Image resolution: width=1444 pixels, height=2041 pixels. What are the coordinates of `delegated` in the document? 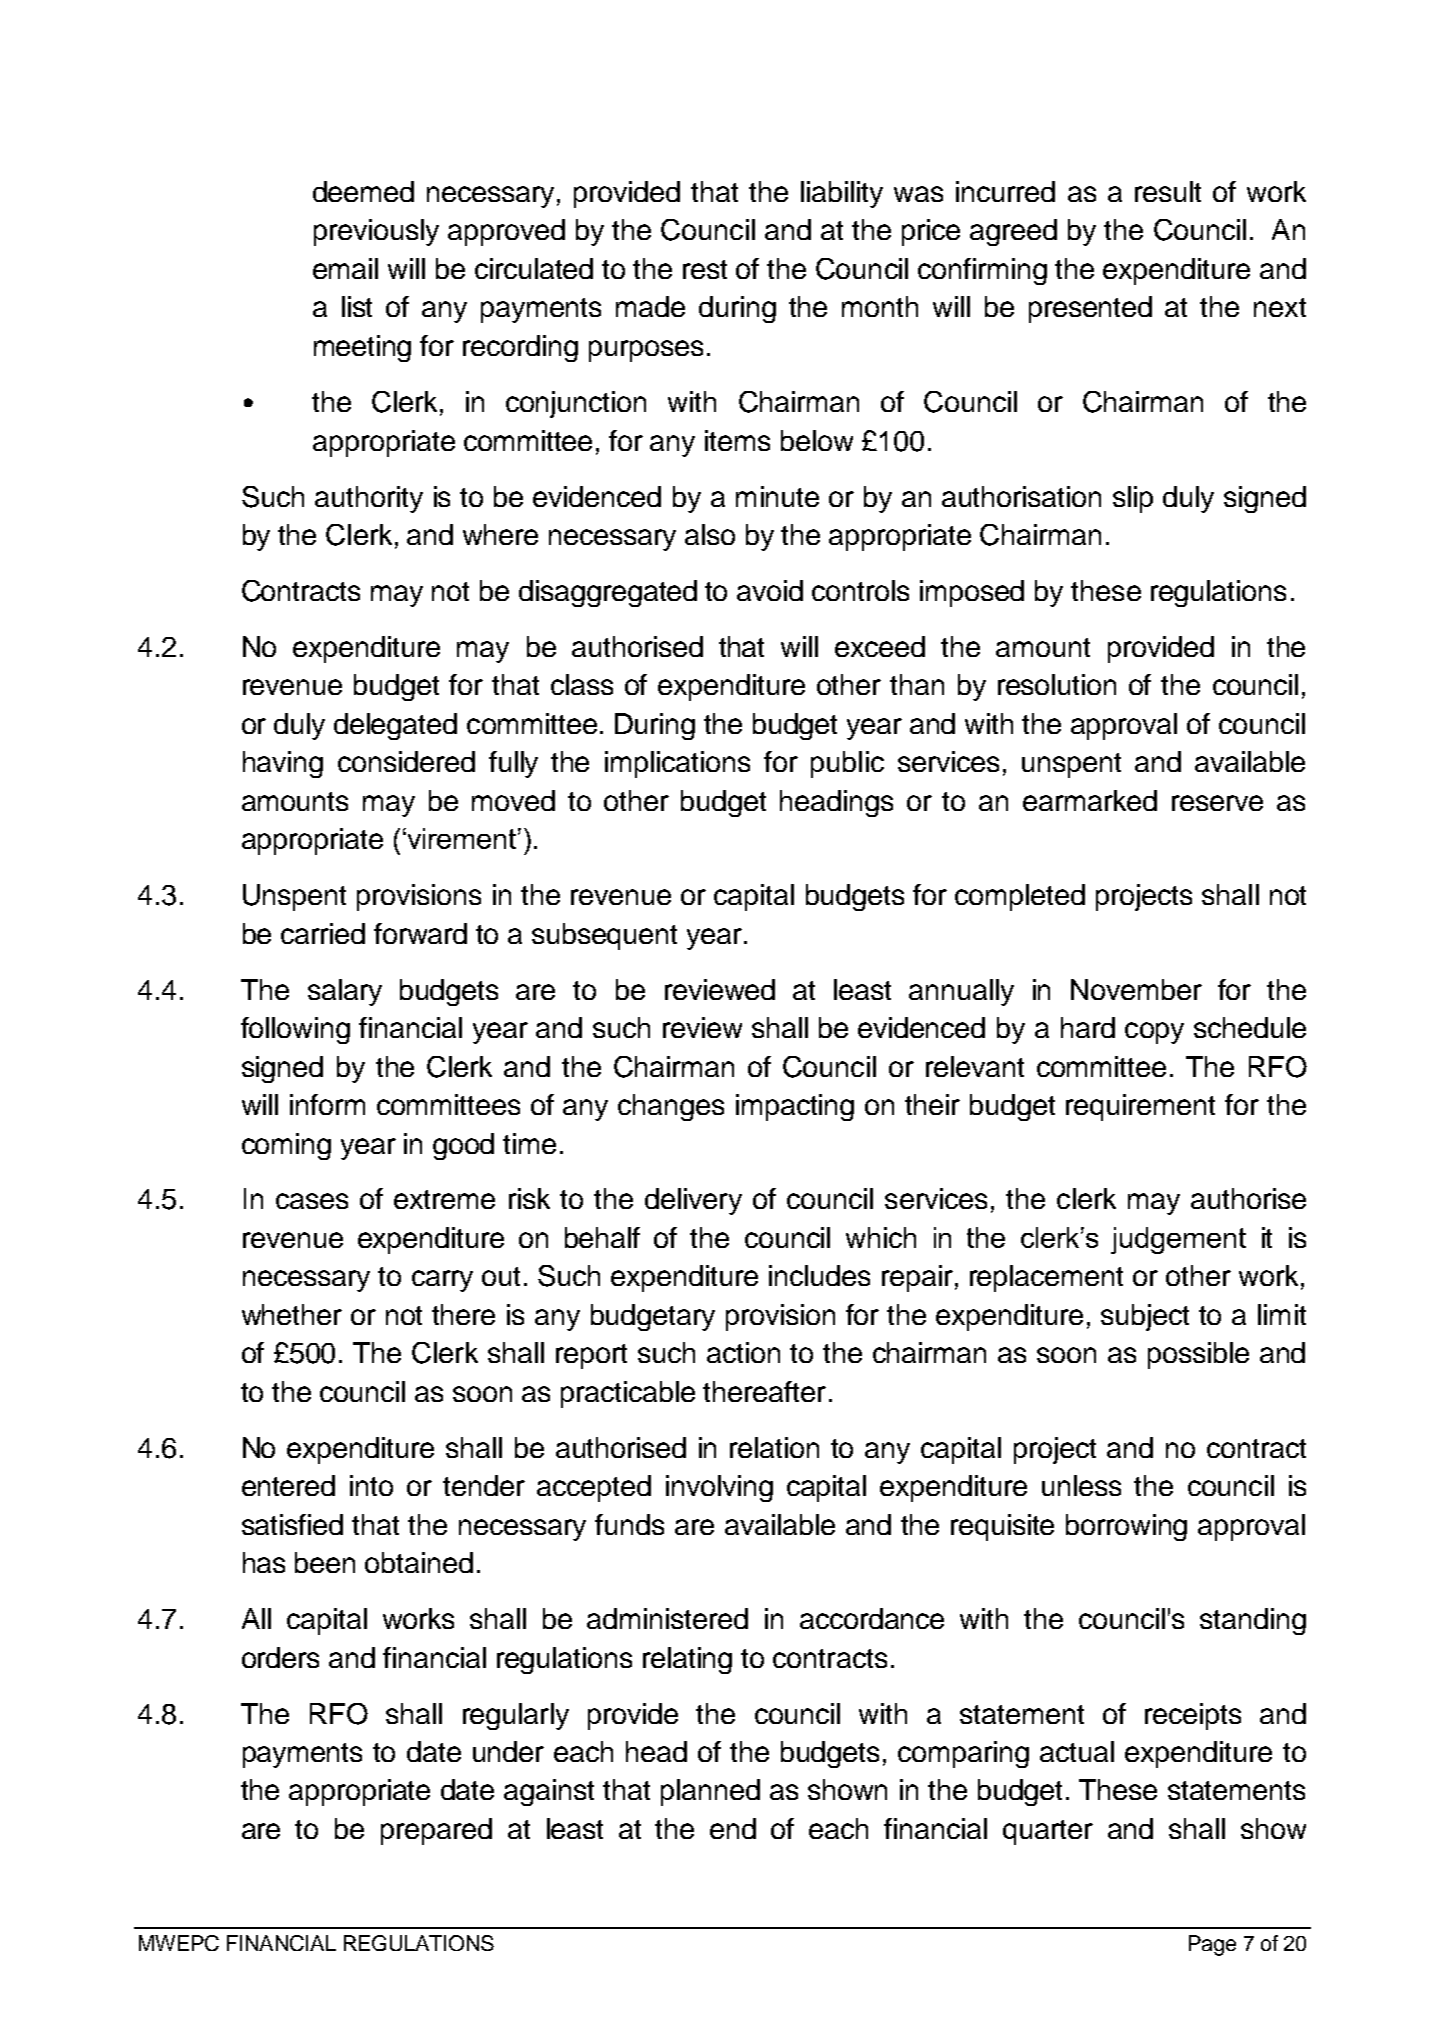 It's located at (395, 726).
